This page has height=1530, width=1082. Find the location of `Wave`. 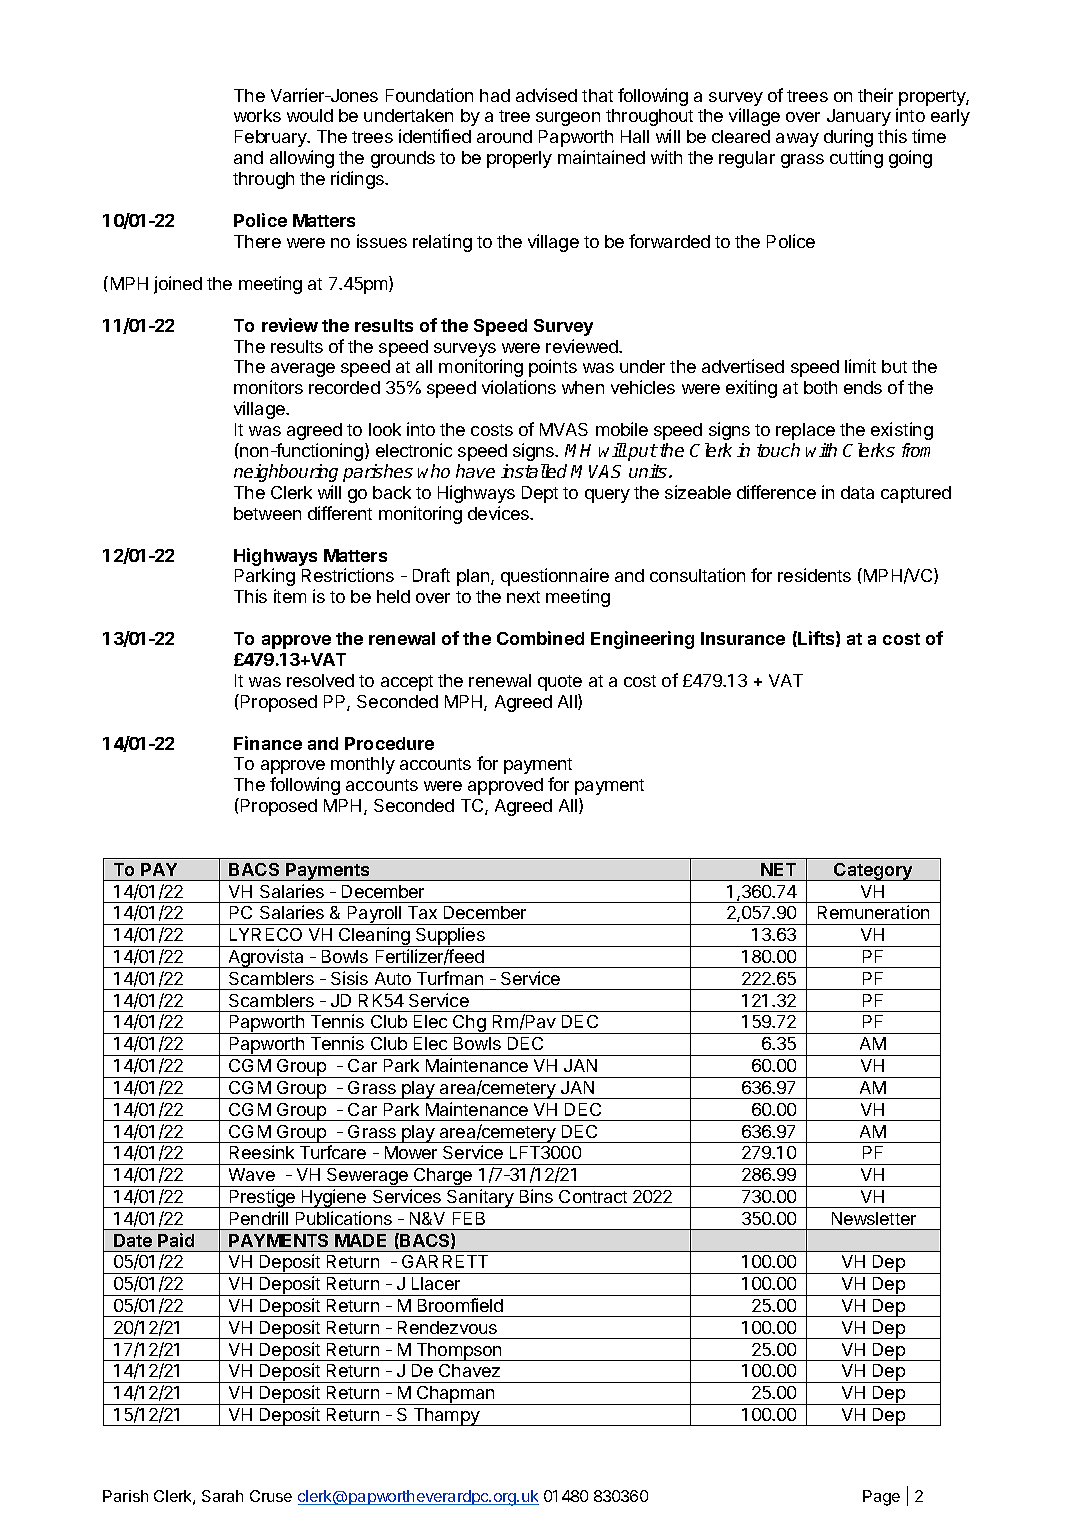

Wave is located at coordinates (252, 1174).
